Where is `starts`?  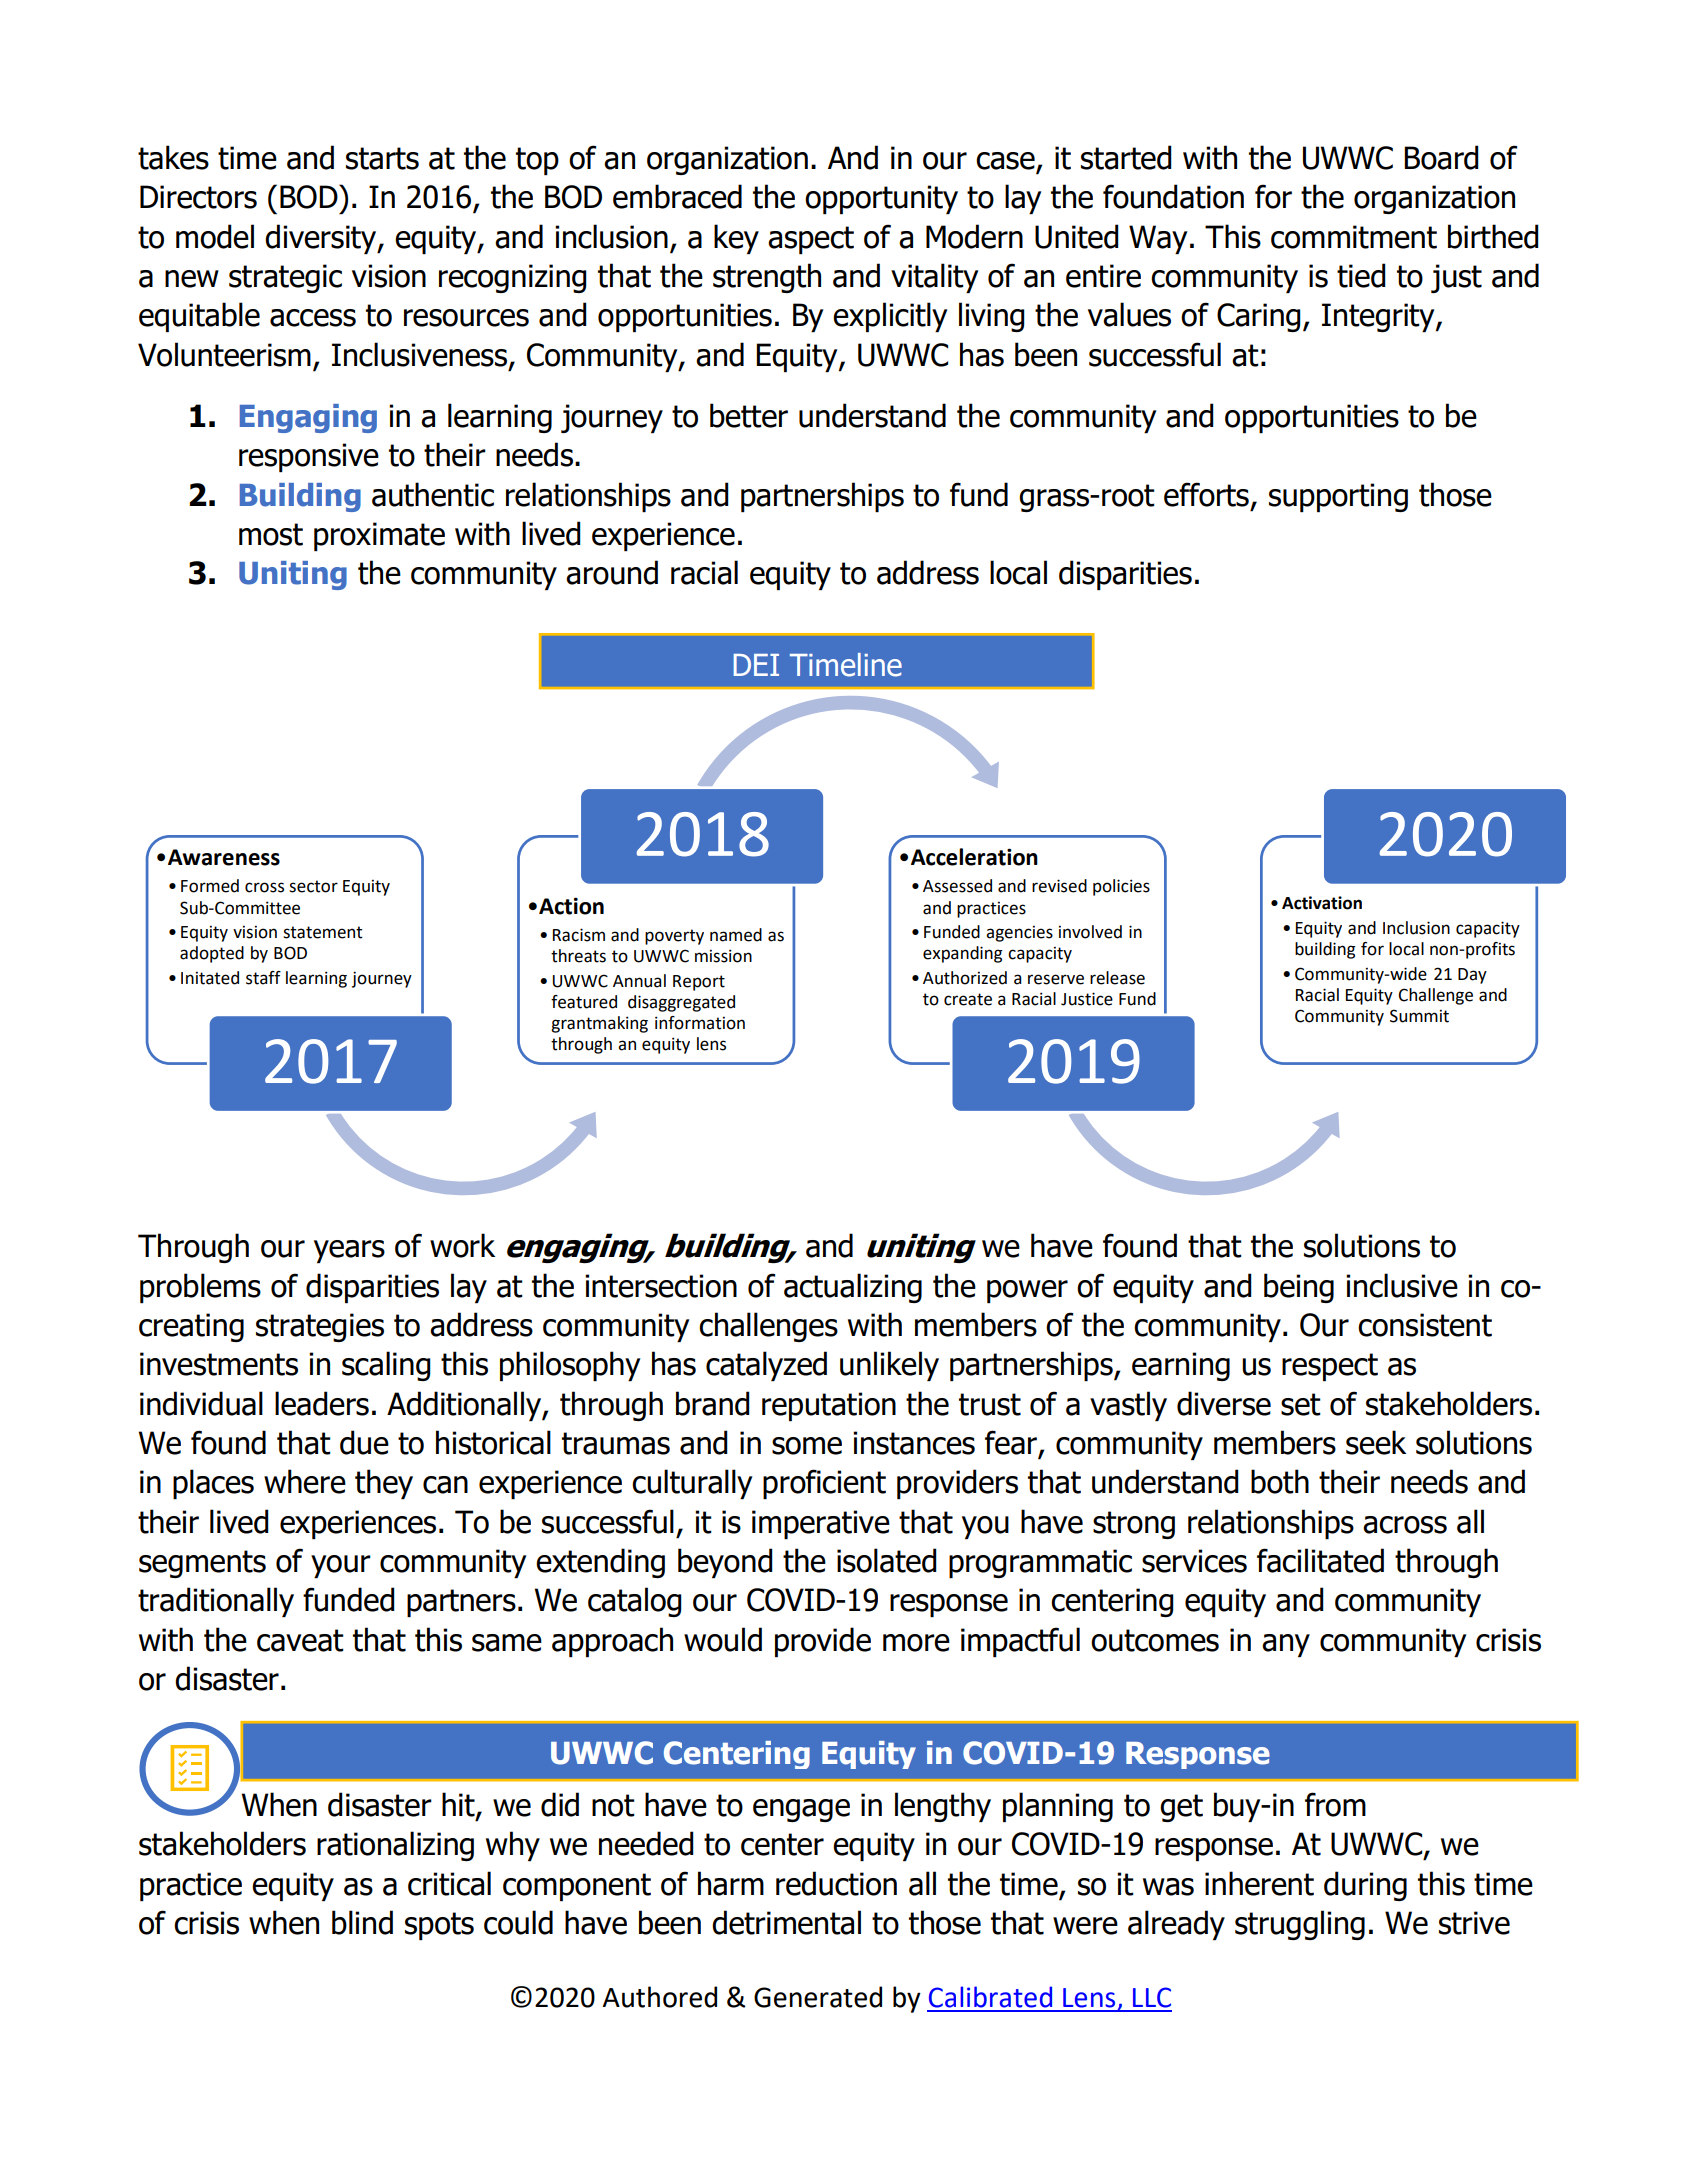 starts is located at coordinates (382, 158).
